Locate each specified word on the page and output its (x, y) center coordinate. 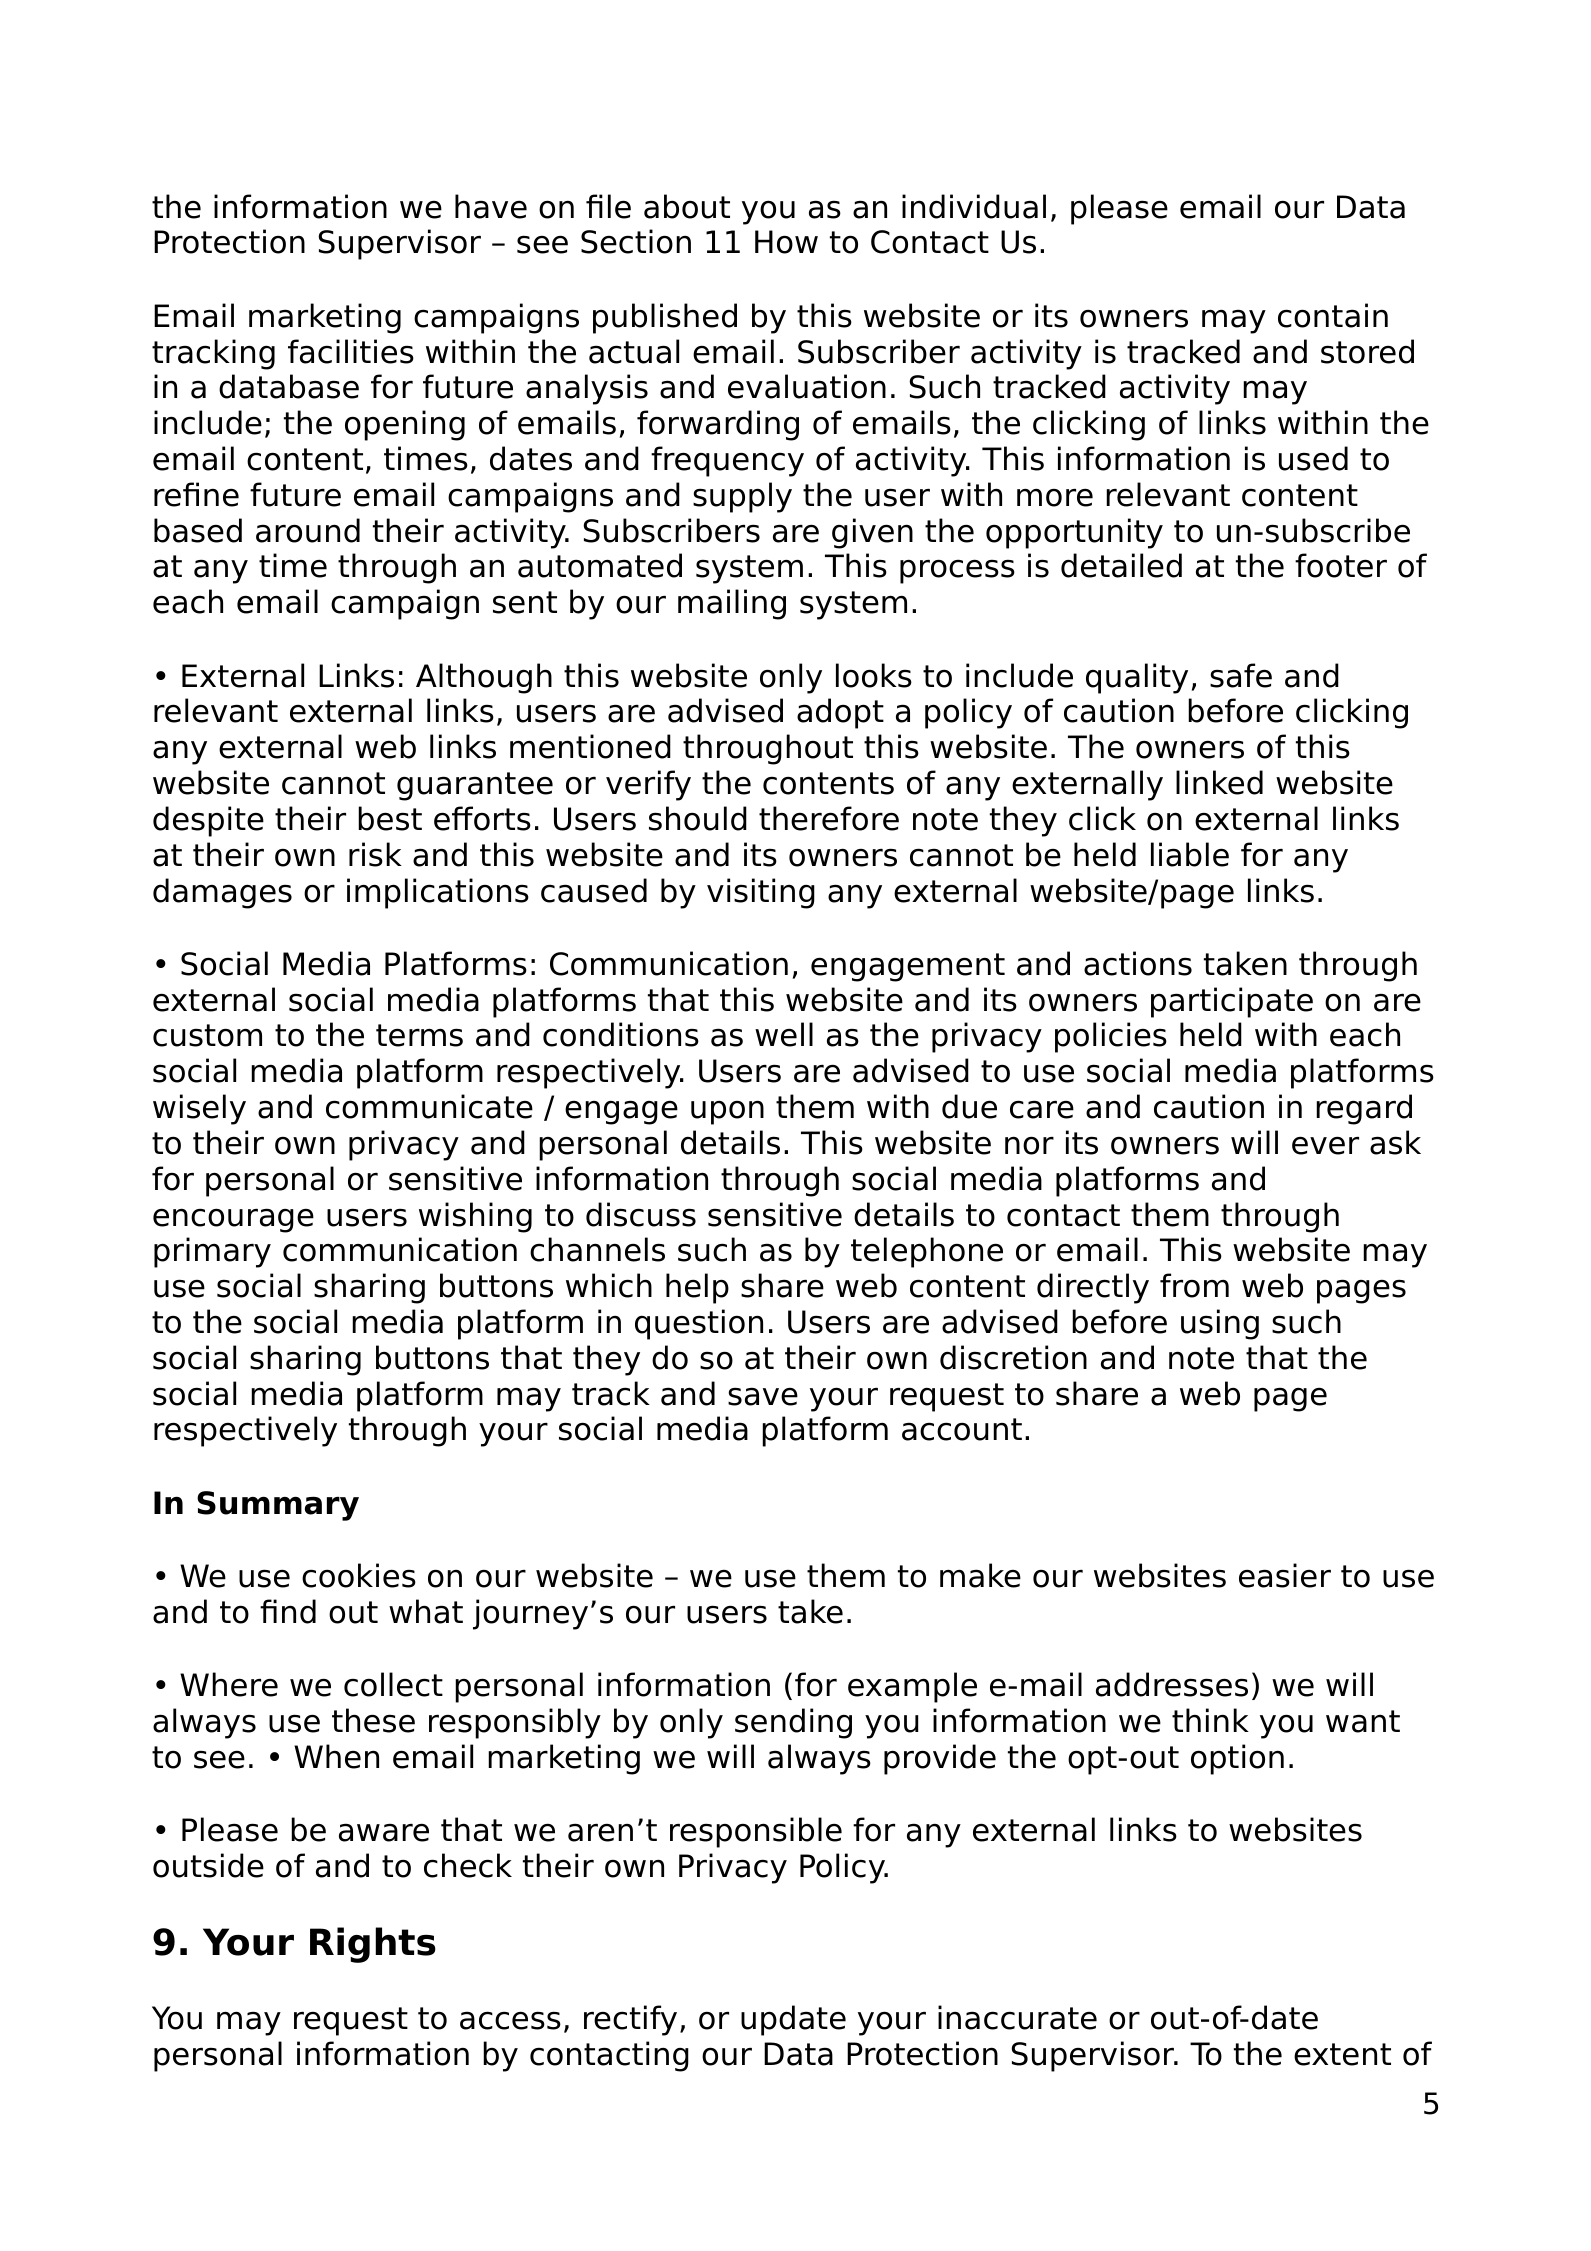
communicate (429, 1106)
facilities (351, 351)
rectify (630, 2020)
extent (1342, 2054)
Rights (373, 1945)
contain (1333, 315)
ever (1325, 1145)
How (786, 242)
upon (727, 1112)
